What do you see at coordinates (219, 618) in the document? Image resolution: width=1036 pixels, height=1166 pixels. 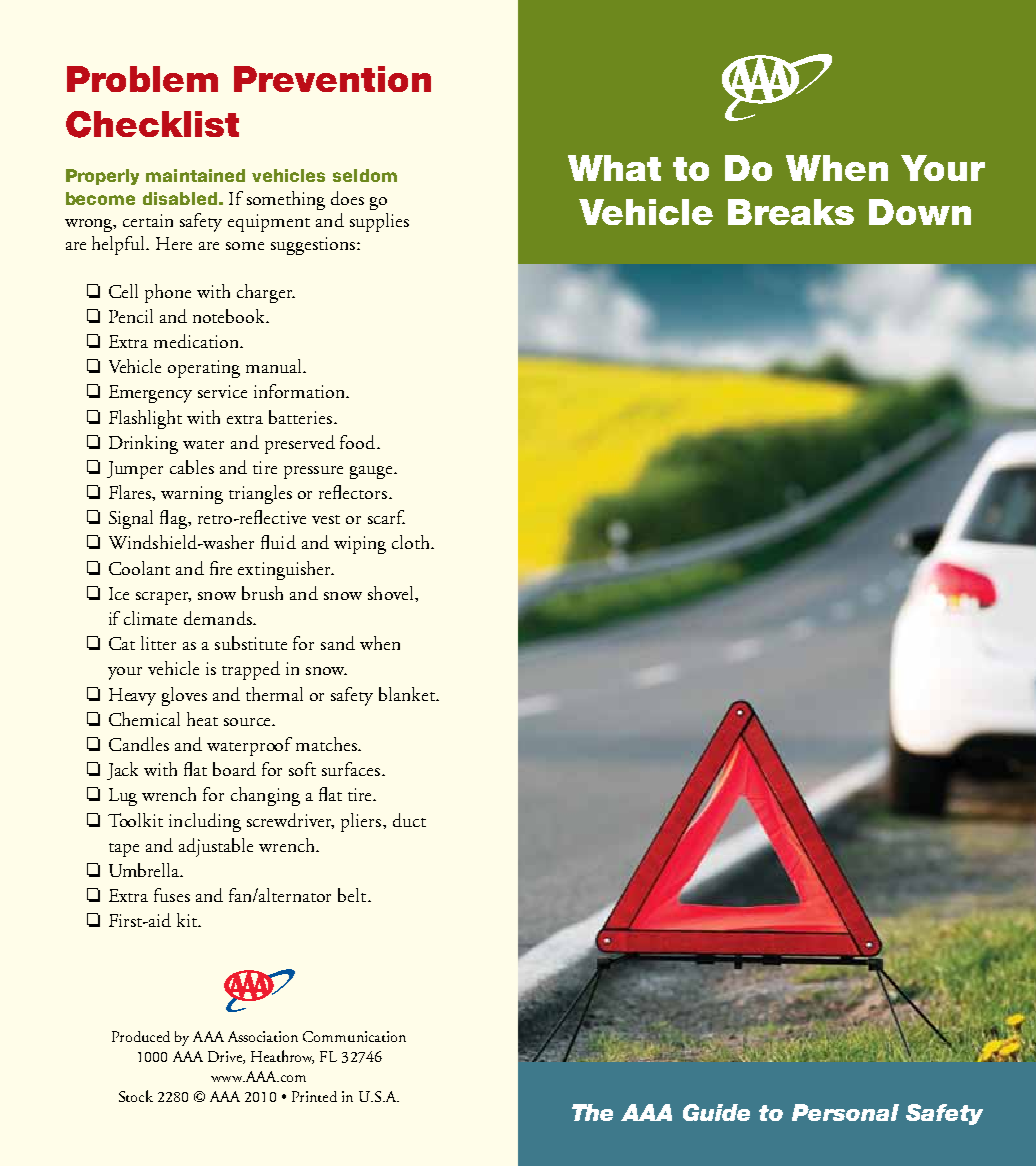 I see `demands` at bounding box center [219, 618].
